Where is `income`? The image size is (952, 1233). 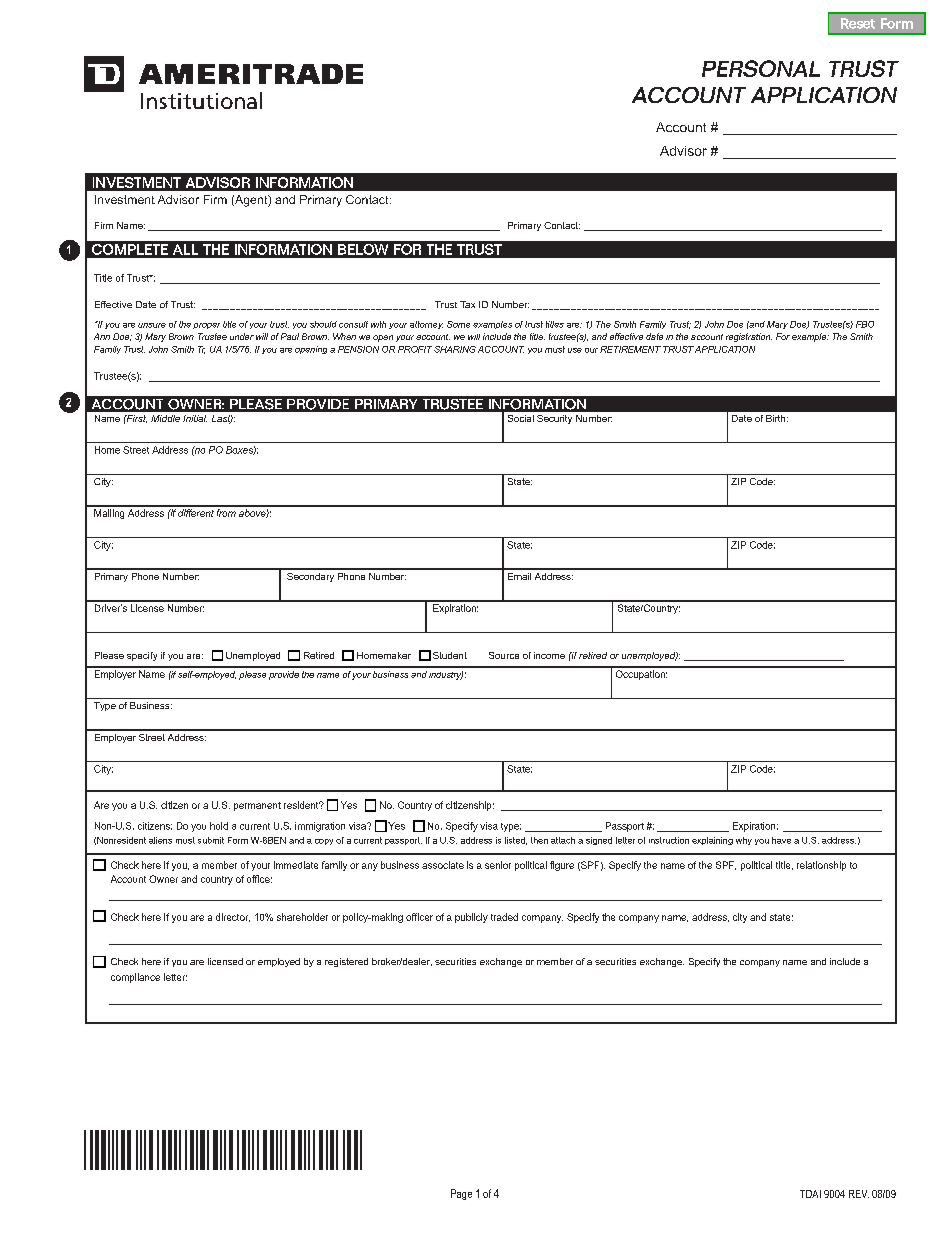
income is located at coordinates (549, 655).
